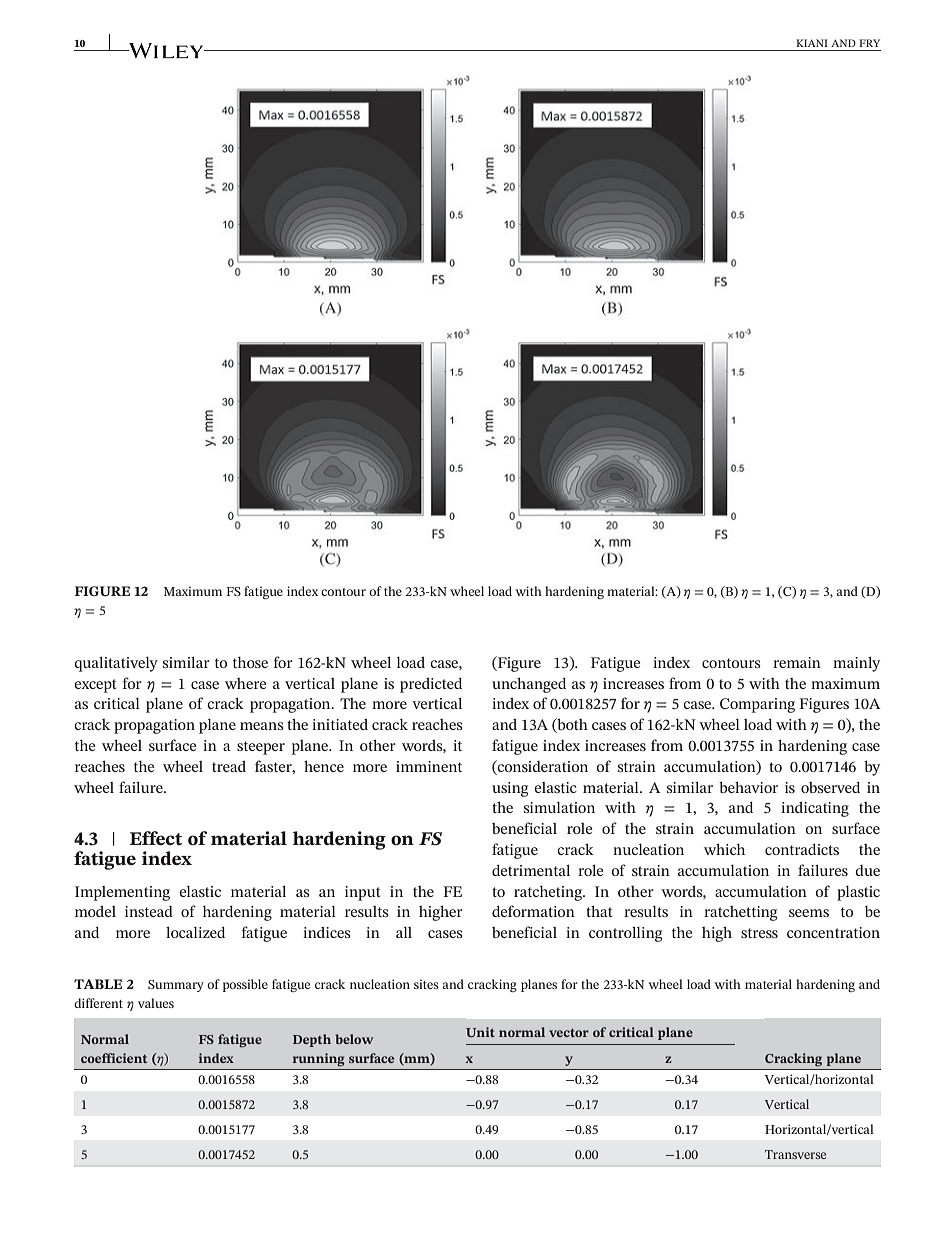  Describe the element at coordinates (114, 1058) in the document. I see `coefficient` at that location.
